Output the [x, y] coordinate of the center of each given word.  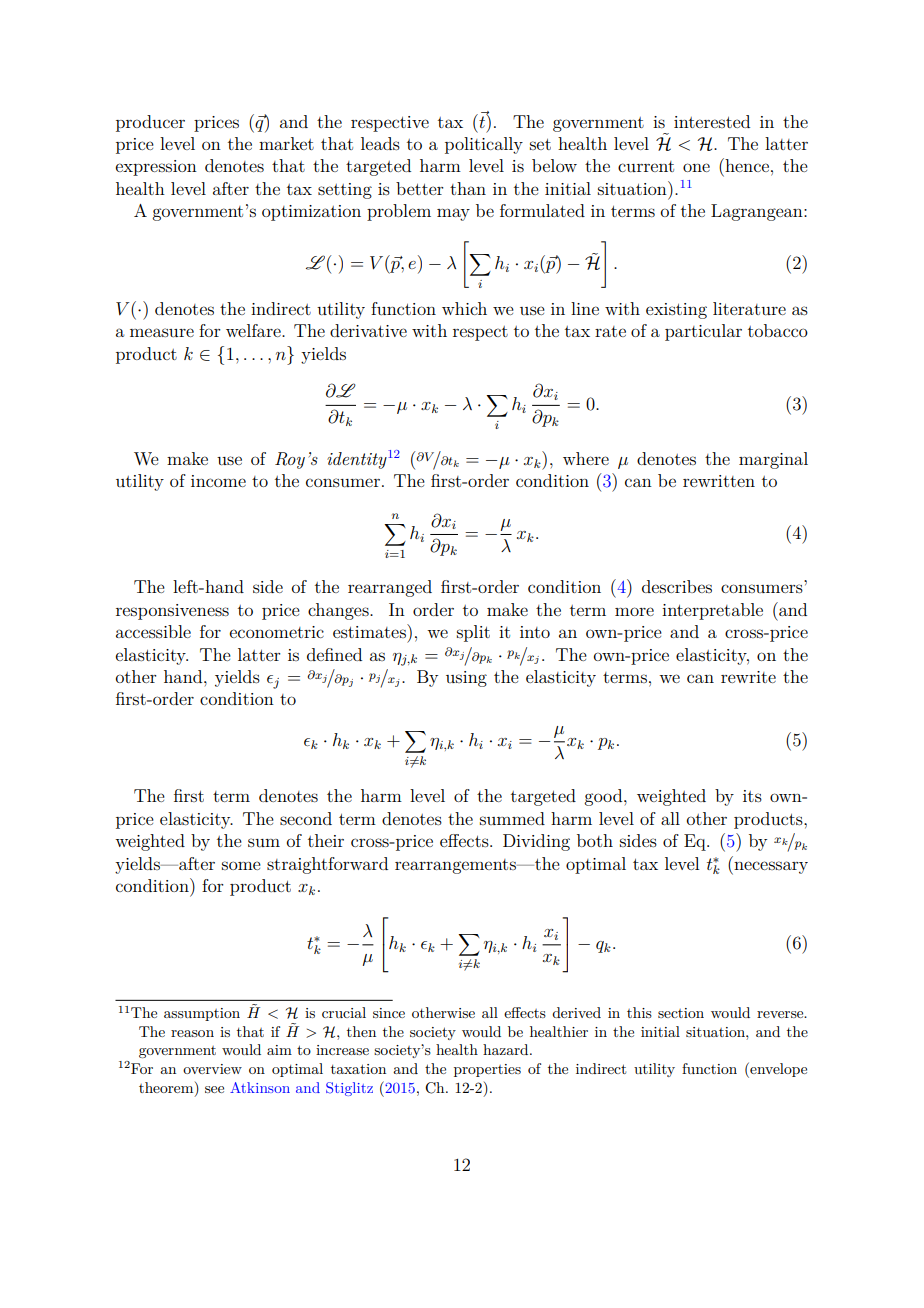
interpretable [712, 611]
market [286, 143]
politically [484, 145]
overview [212, 1069]
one [696, 167]
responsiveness [172, 612]
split [473, 633]
